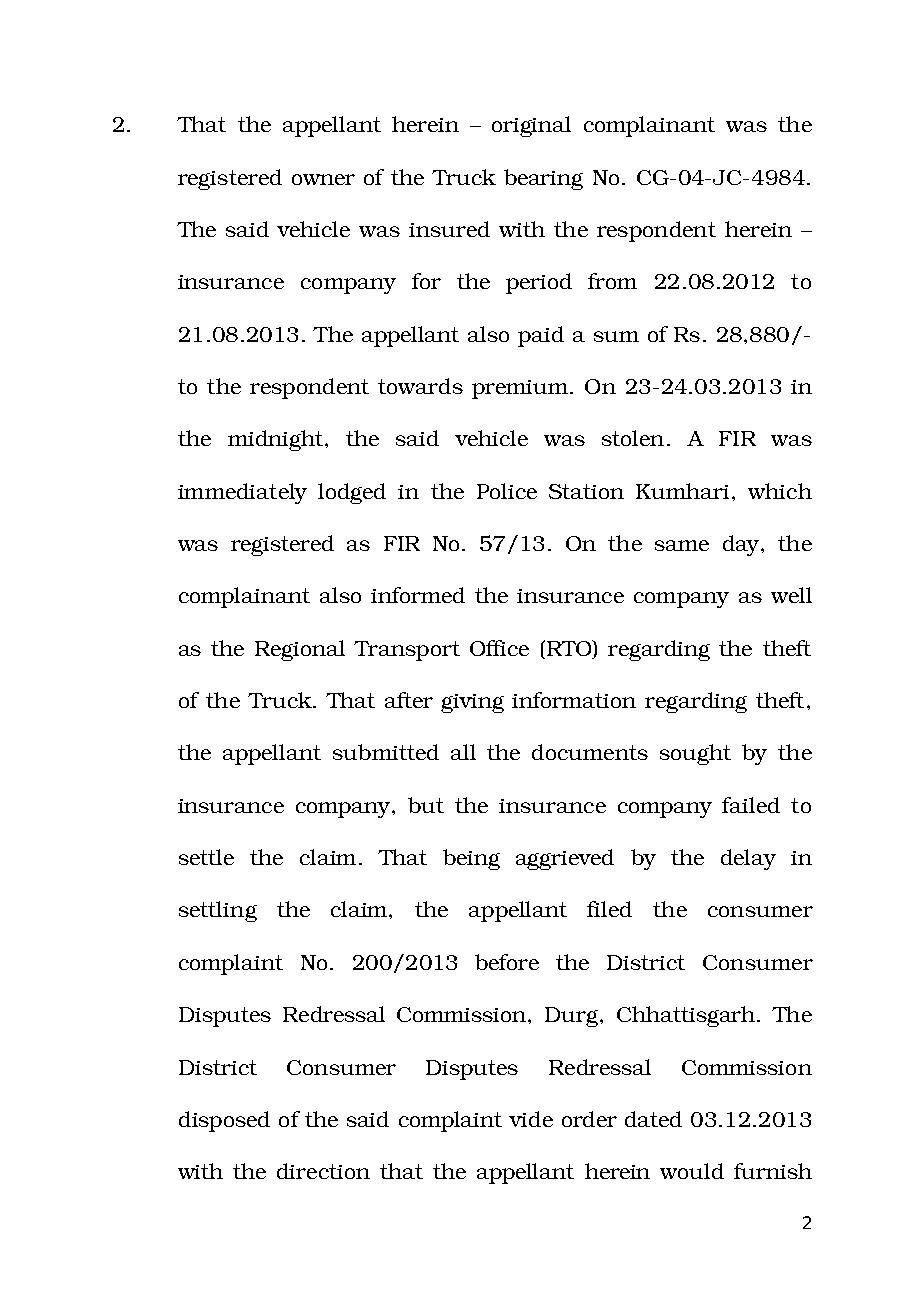 The width and height of the document is (924, 1308). What do you see at coordinates (300, 650) in the document?
I see `Regional` at bounding box center [300, 650].
